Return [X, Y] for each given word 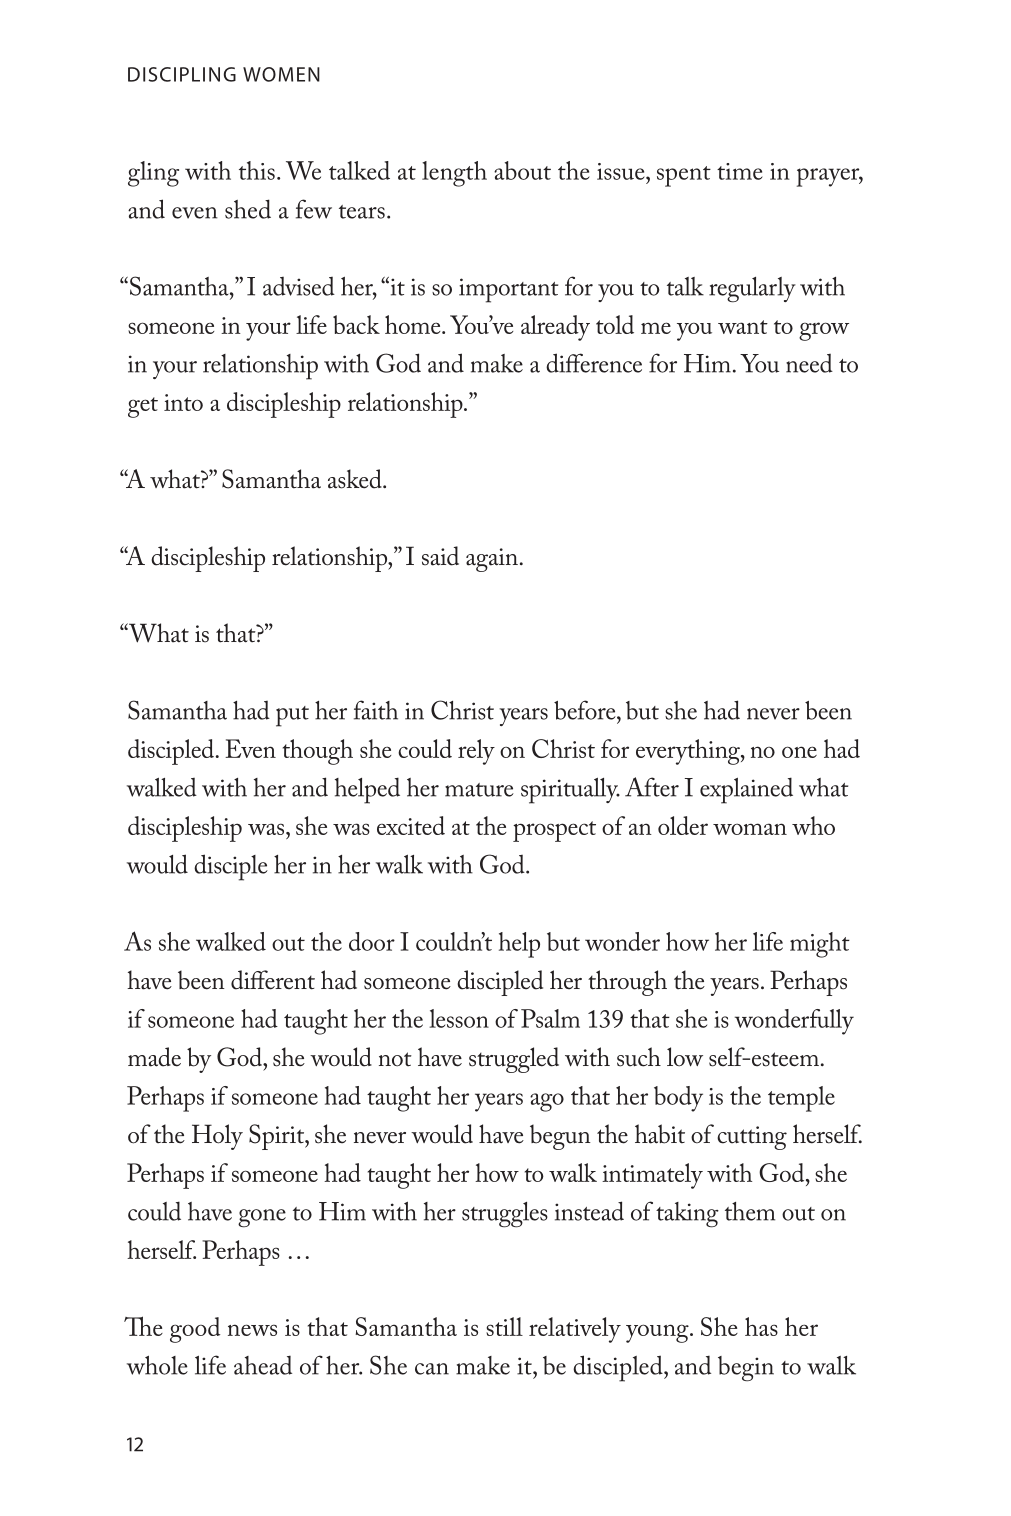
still [504, 1326]
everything [689, 752]
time [740, 171]
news [252, 1330]
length [454, 174]
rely [476, 752]
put [292, 716]
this [257, 170]
